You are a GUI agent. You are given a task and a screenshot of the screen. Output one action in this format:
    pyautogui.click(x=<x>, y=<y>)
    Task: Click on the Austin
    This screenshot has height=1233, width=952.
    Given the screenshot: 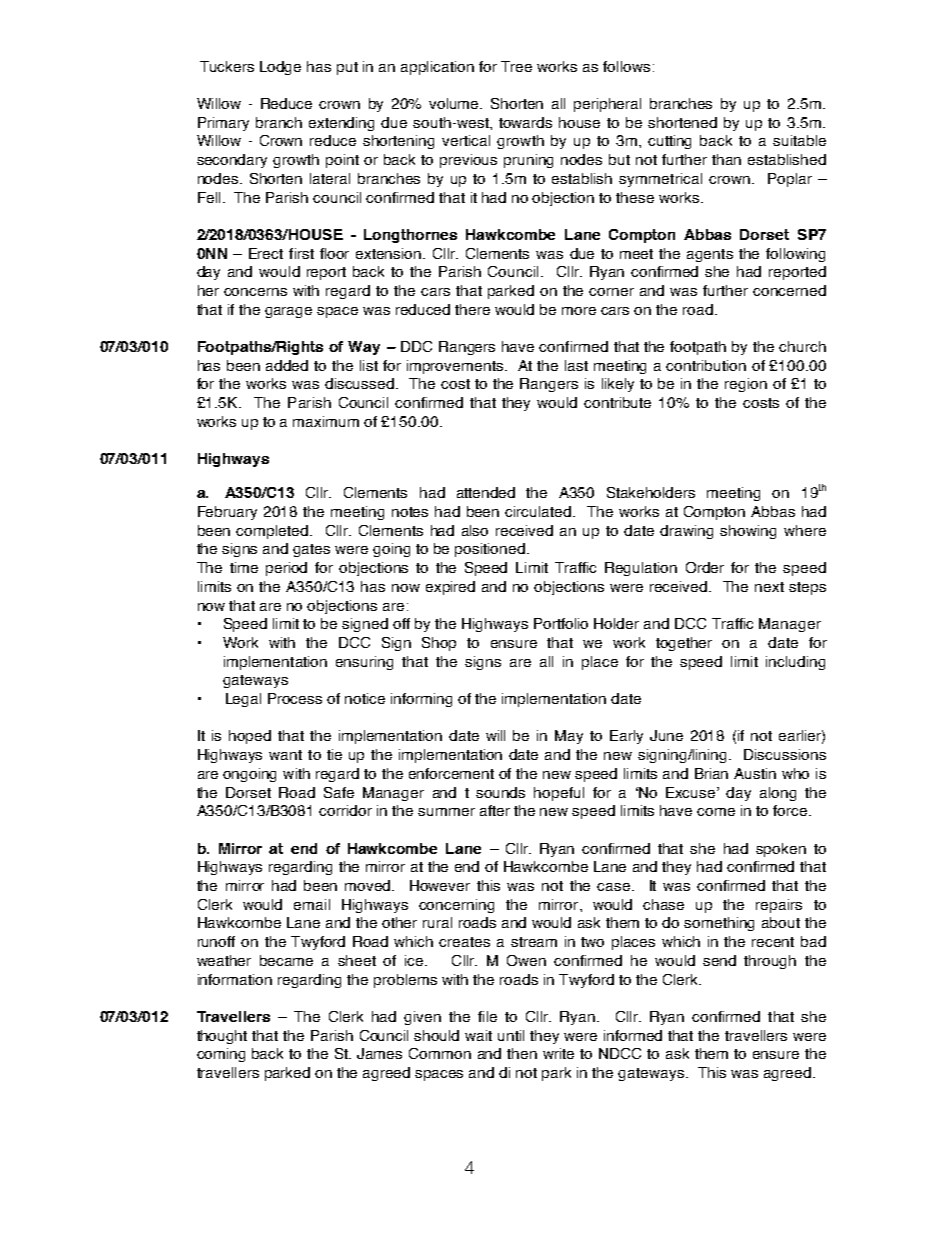 What is the action you would take?
    pyautogui.click(x=755, y=773)
